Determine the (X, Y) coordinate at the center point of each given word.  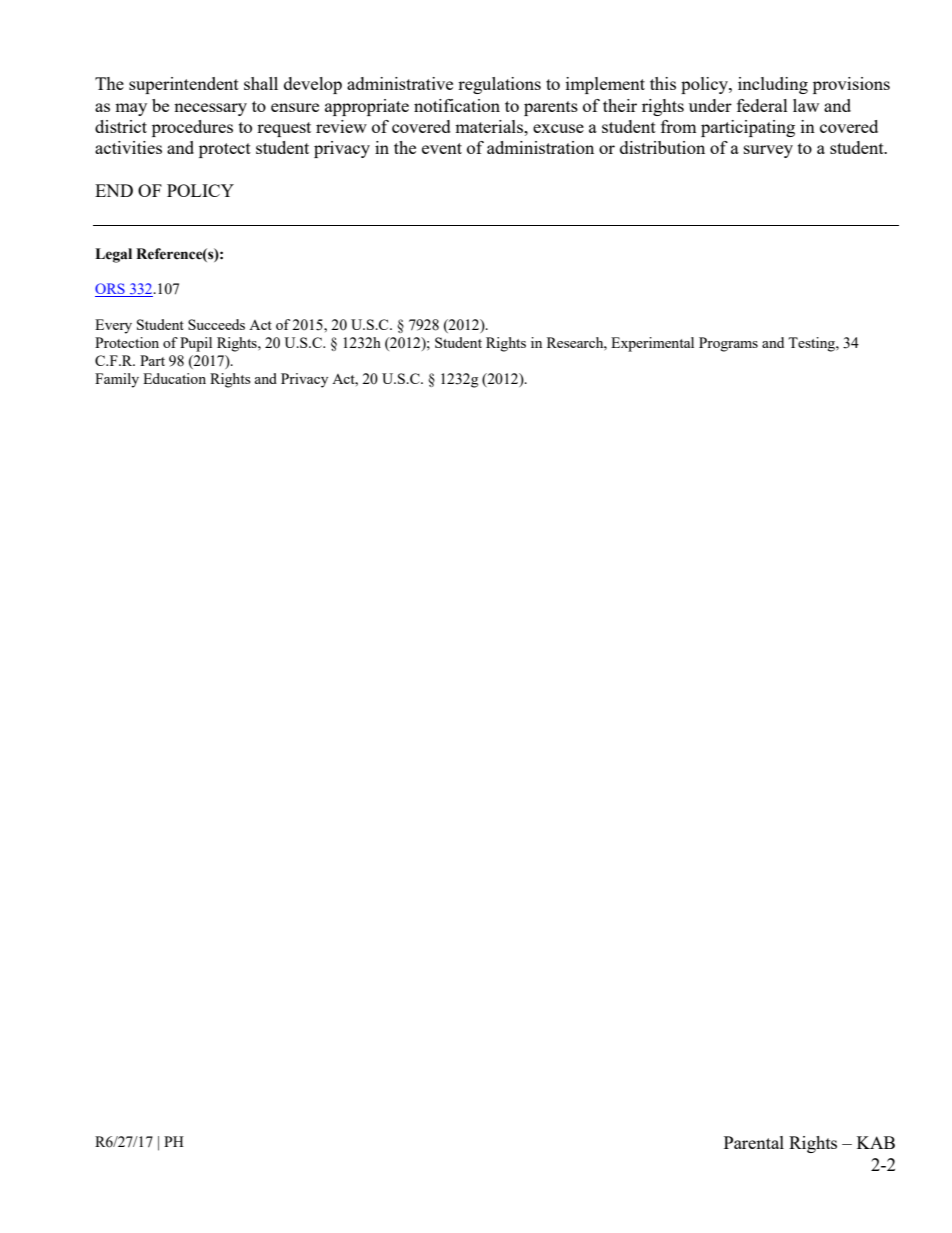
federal (762, 105)
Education (174, 378)
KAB (876, 1142)
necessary (210, 109)
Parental (754, 1142)
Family (117, 380)
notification (457, 105)
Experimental (652, 344)
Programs (728, 344)
